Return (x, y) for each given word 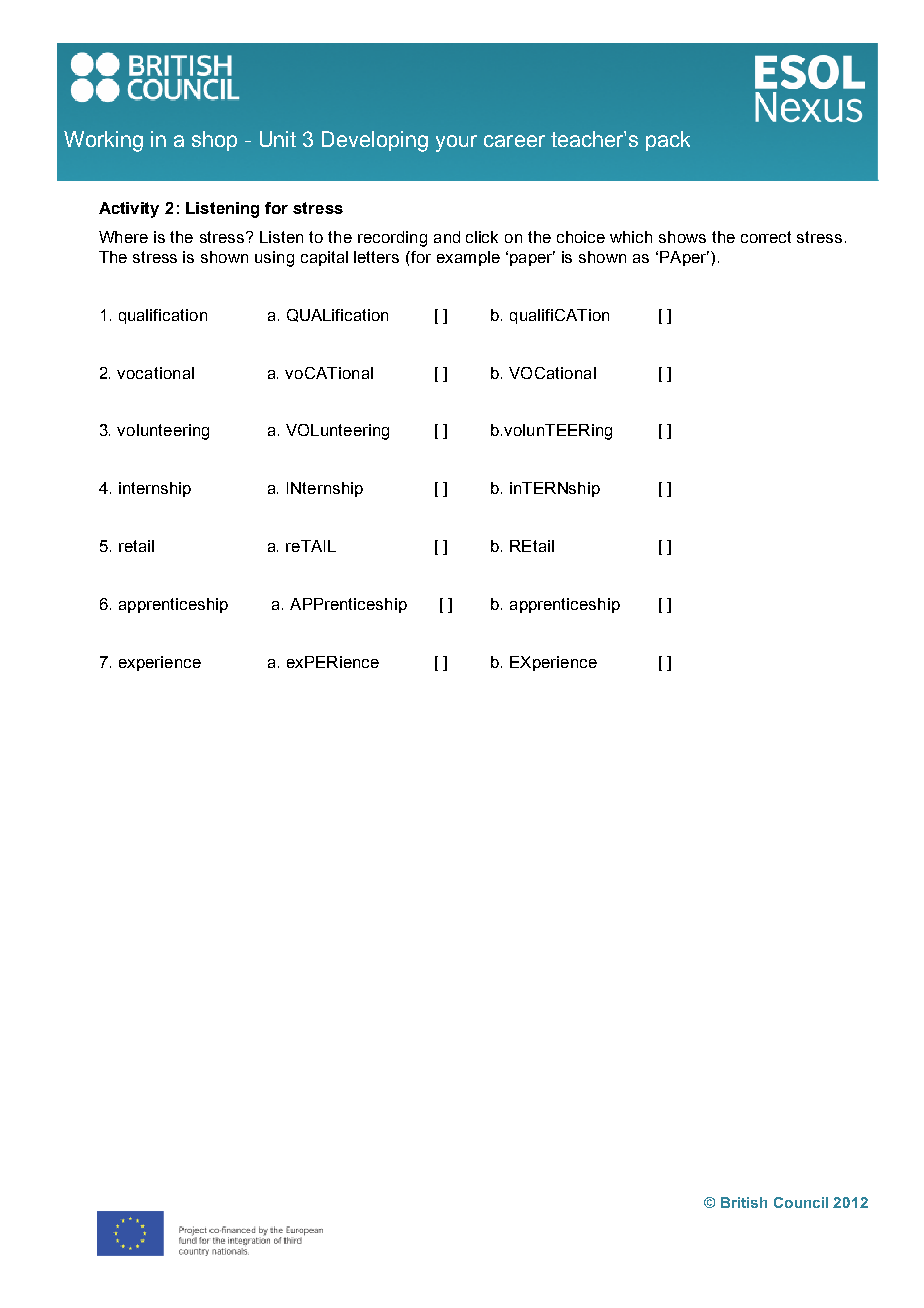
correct (766, 237)
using (274, 259)
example (468, 258)
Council (801, 1202)
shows (682, 237)
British (744, 1202)
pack (668, 141)
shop (214, 141)
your (456, 143)
